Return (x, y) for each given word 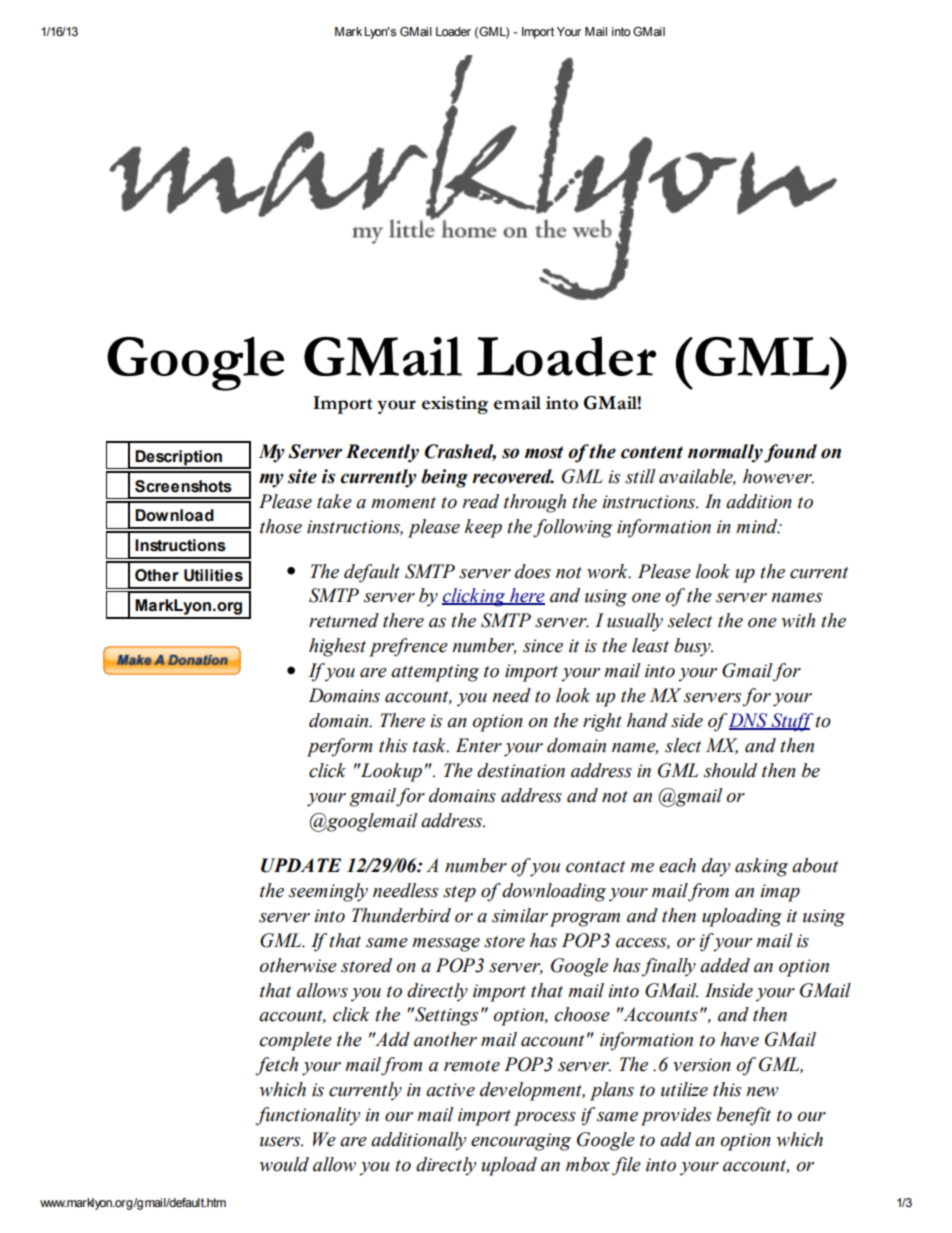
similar (520, 915)
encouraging (521, 1142)
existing (455, 405)
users (281, 1142)
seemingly (328, 892)
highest (337, 647)
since (543, 646)
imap (780, 893)
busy (693, 647)
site (302, 476)
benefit (744, 1116)
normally (725, 453)
